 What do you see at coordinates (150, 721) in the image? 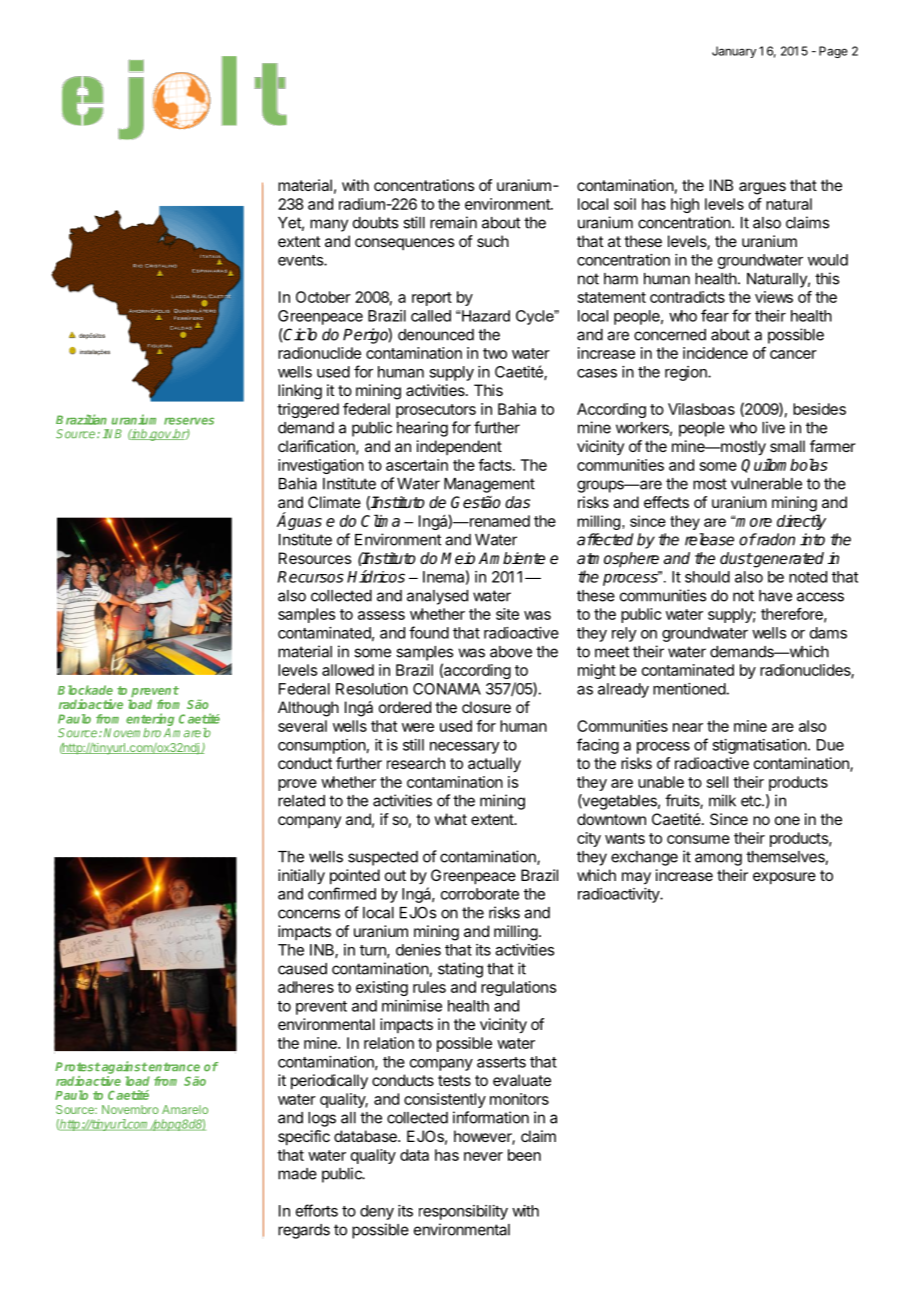
I see `entering` at bounding box center [150, 721].
